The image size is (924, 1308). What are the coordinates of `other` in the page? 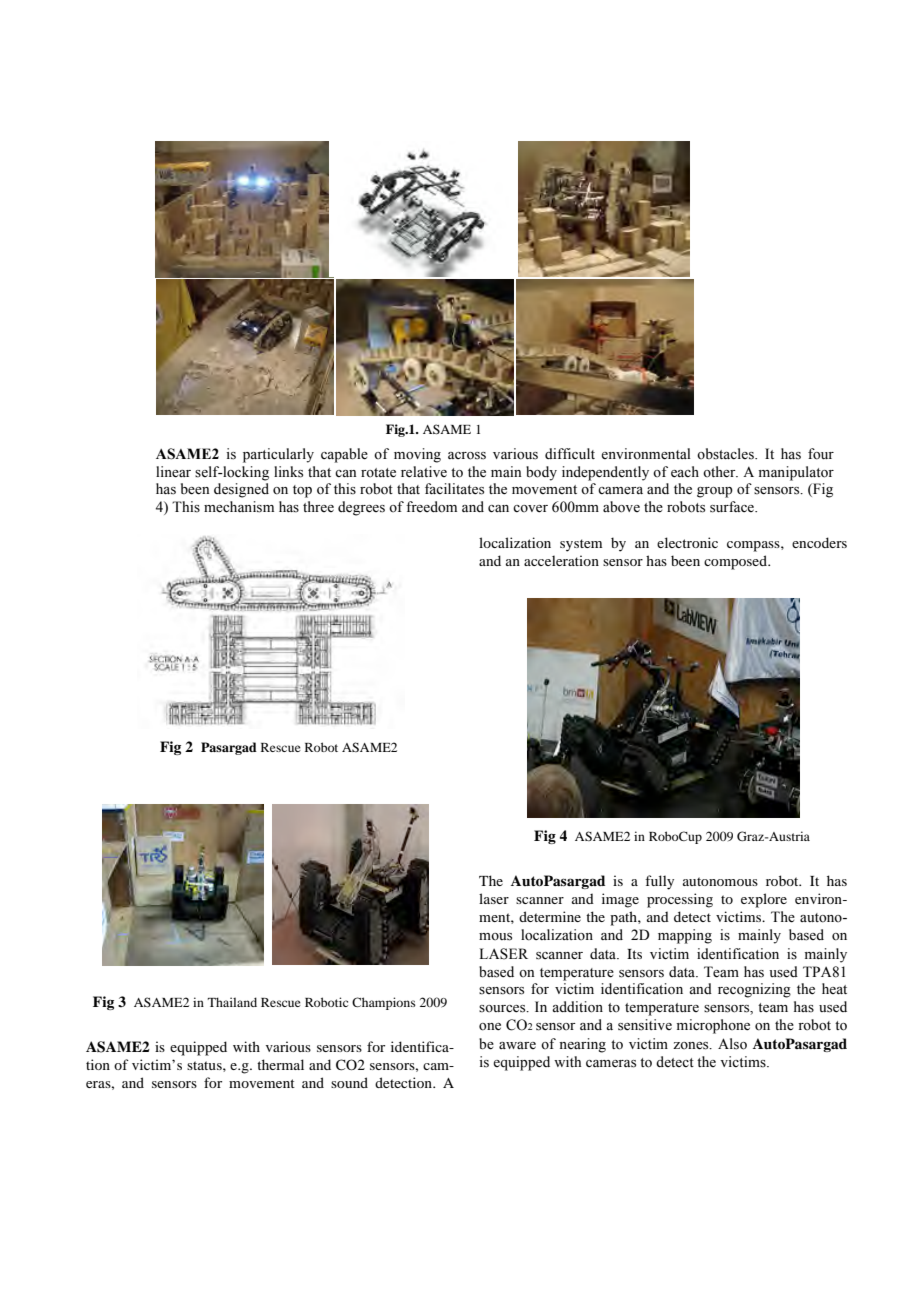 It's located at (720, 472).
